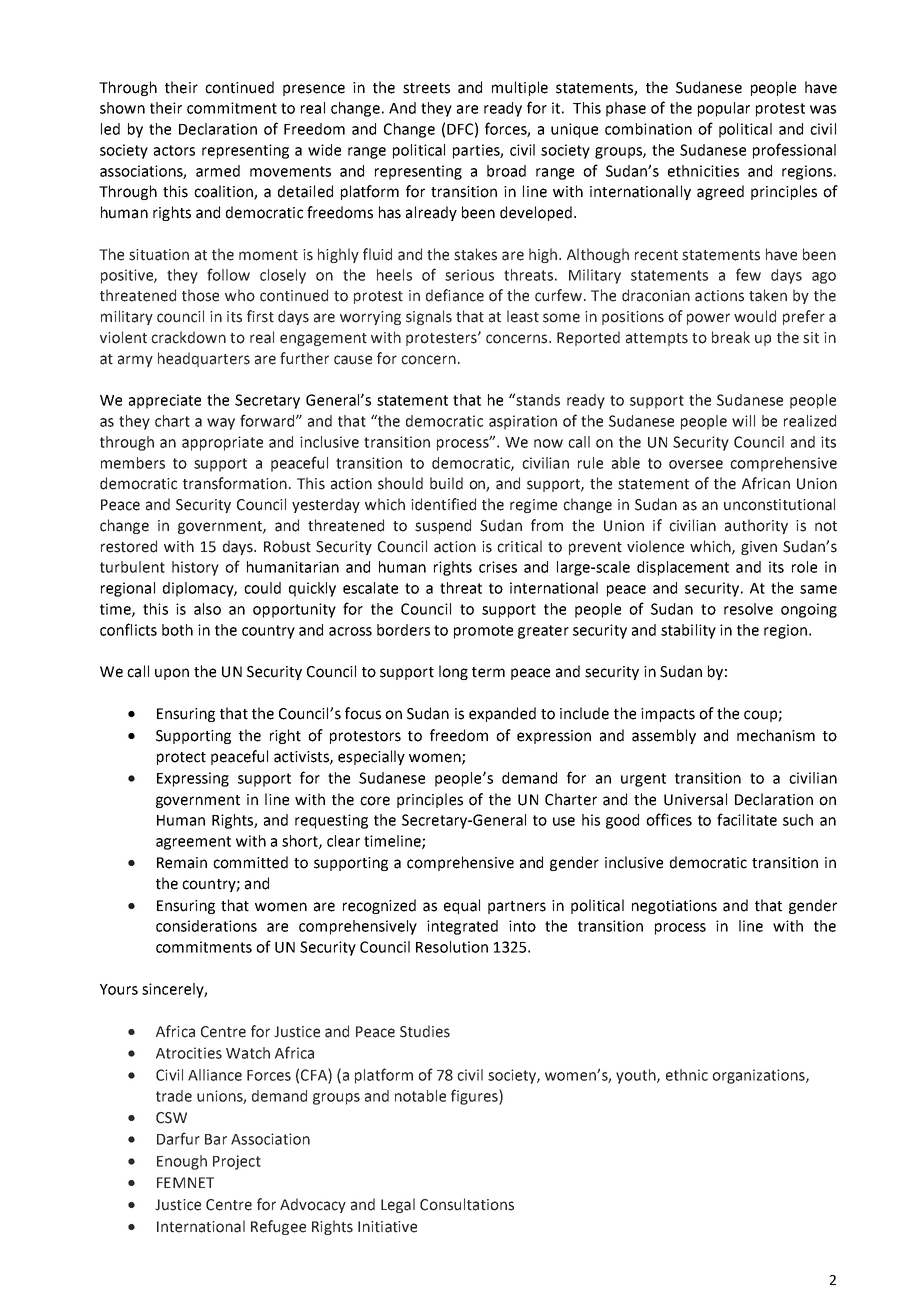  What do you see at coordinates (688, 631) in the screenshot?
I see `stability` at bounding box center [688, 631].
